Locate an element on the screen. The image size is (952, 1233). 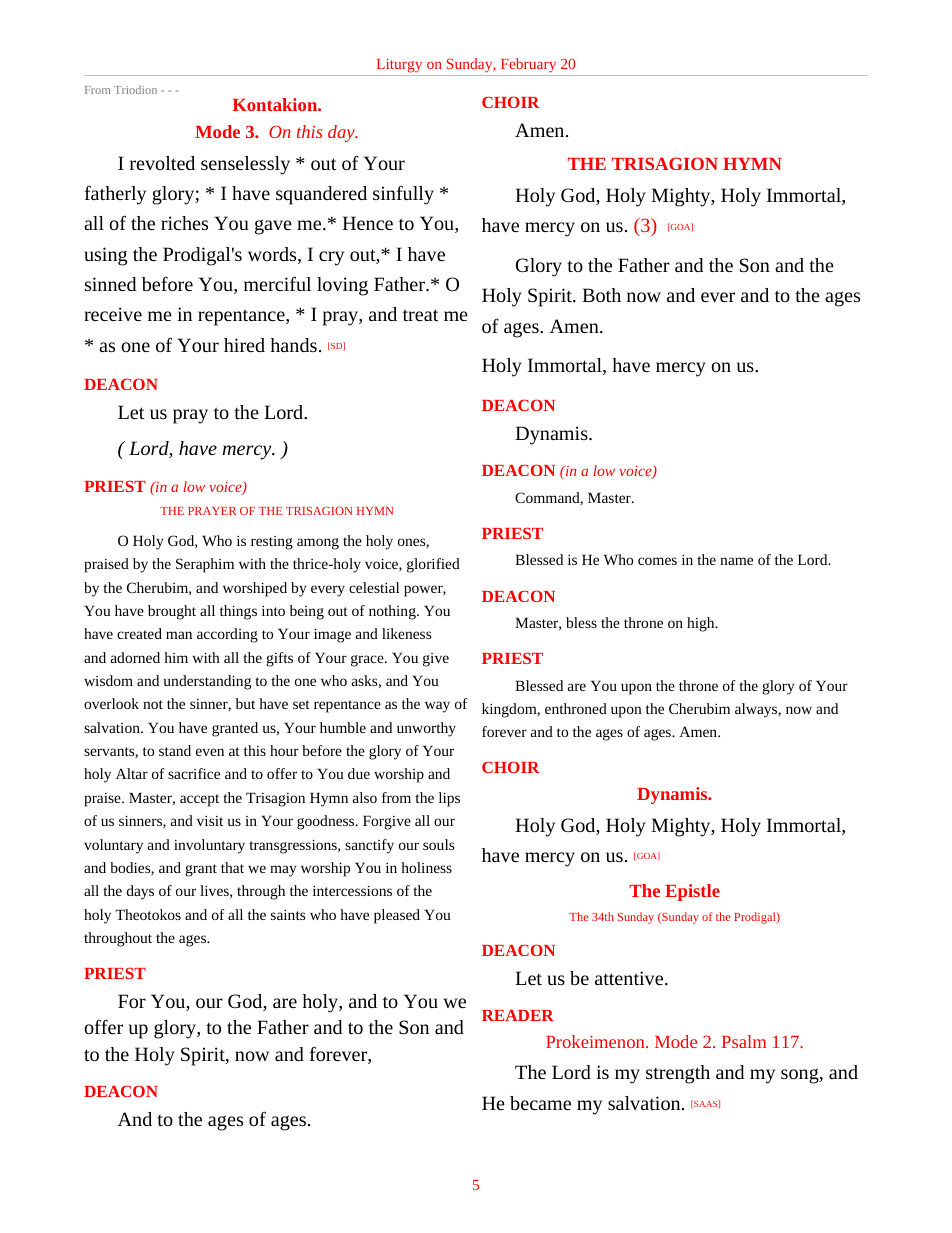
February is located at coordinates (528, 65).
